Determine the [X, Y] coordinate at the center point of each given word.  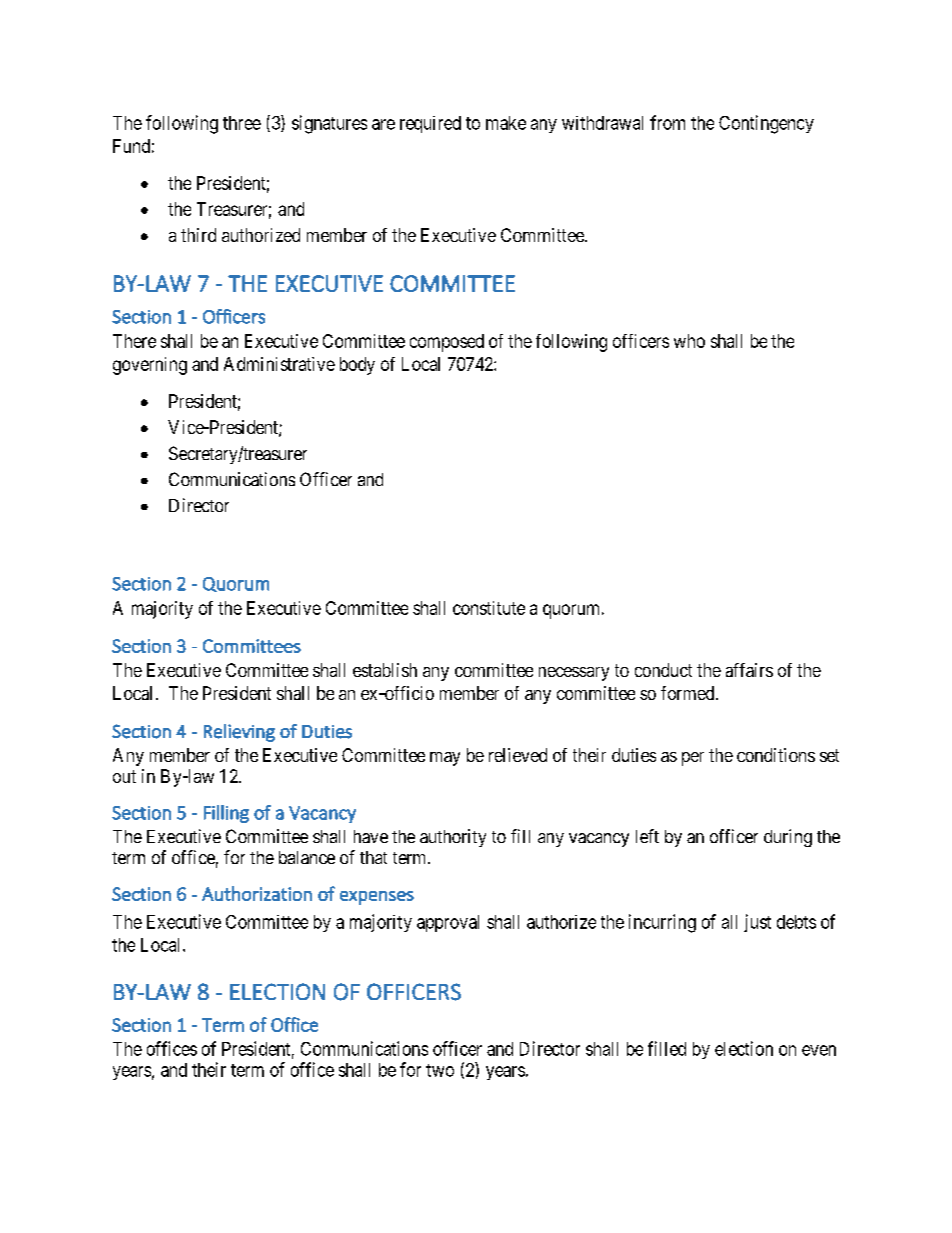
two [440, 1070]
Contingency [766, 124]
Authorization [257, 893]
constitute [489, 608]
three [242, 123]
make [506, 123]
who [689, 341]
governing [150, 366]
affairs [749, 670]
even [819, 1050]
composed [447, 343]
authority [453, 838]
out [124, 776]
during [788, 838]
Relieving [239, 733]
